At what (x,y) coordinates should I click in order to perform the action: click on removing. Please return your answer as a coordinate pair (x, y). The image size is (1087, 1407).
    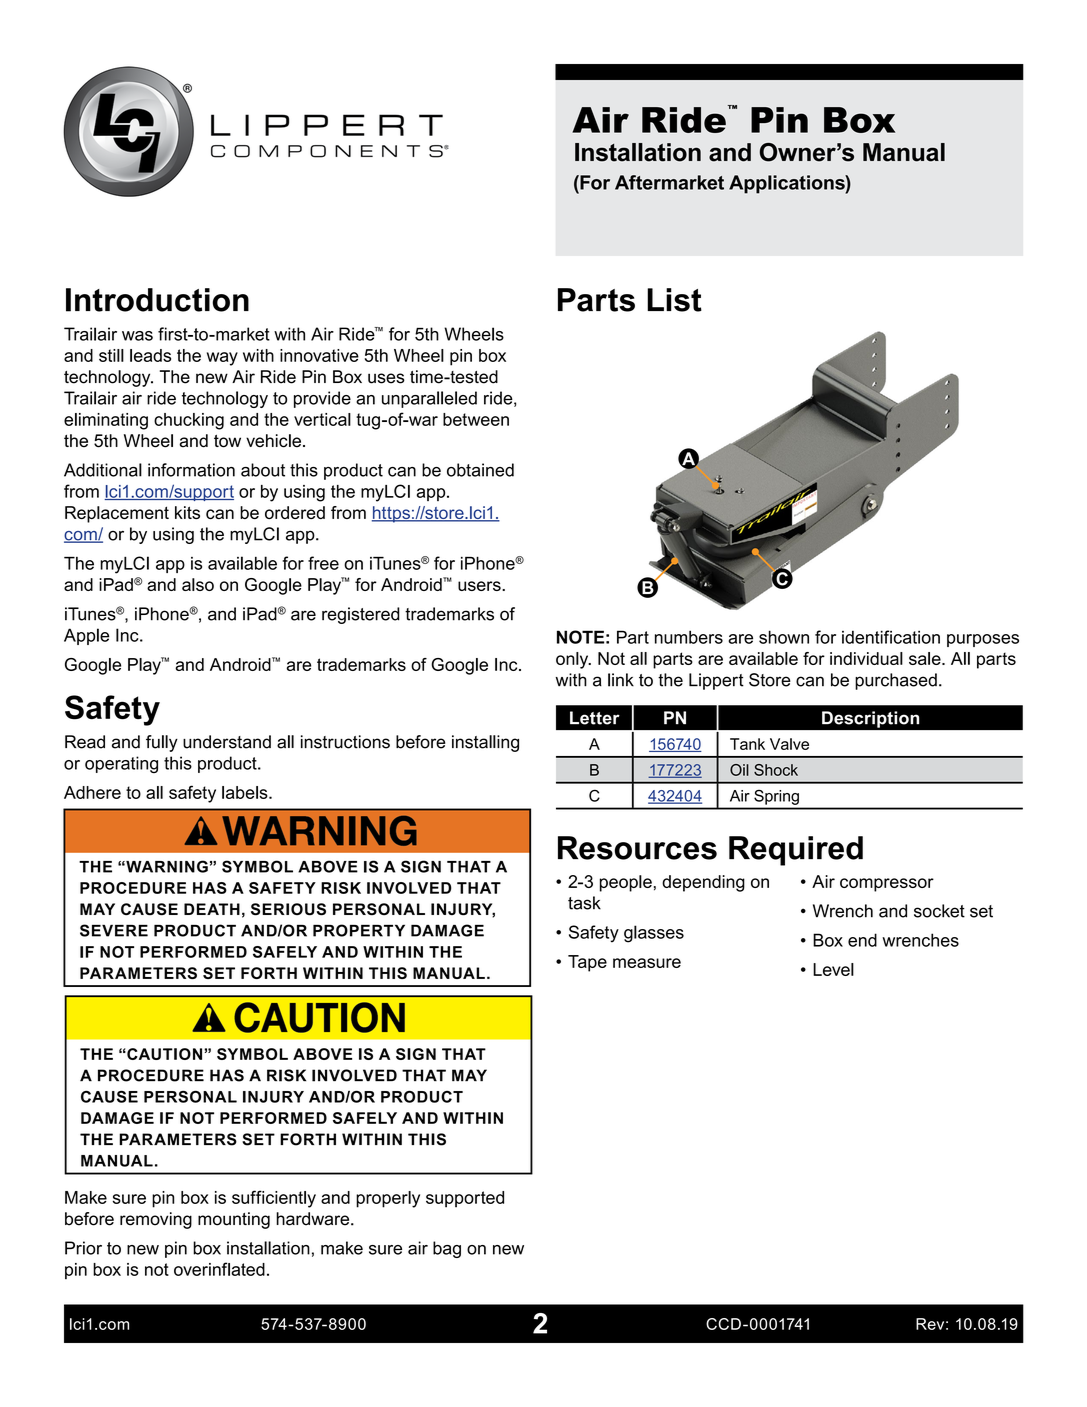
    Looking at the image, I should click on (156, 1220).
